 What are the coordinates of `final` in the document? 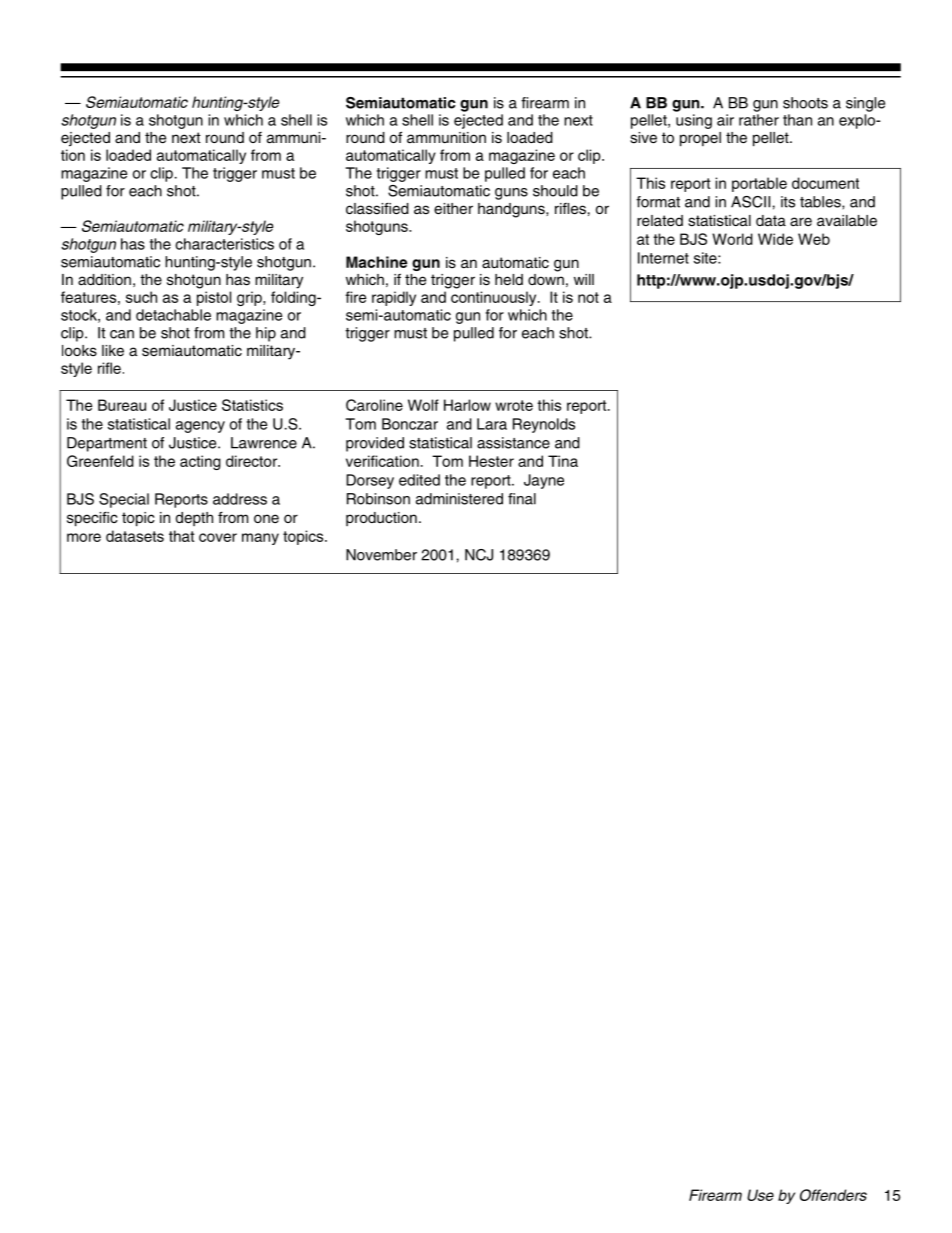 It's located at (522, 499).
